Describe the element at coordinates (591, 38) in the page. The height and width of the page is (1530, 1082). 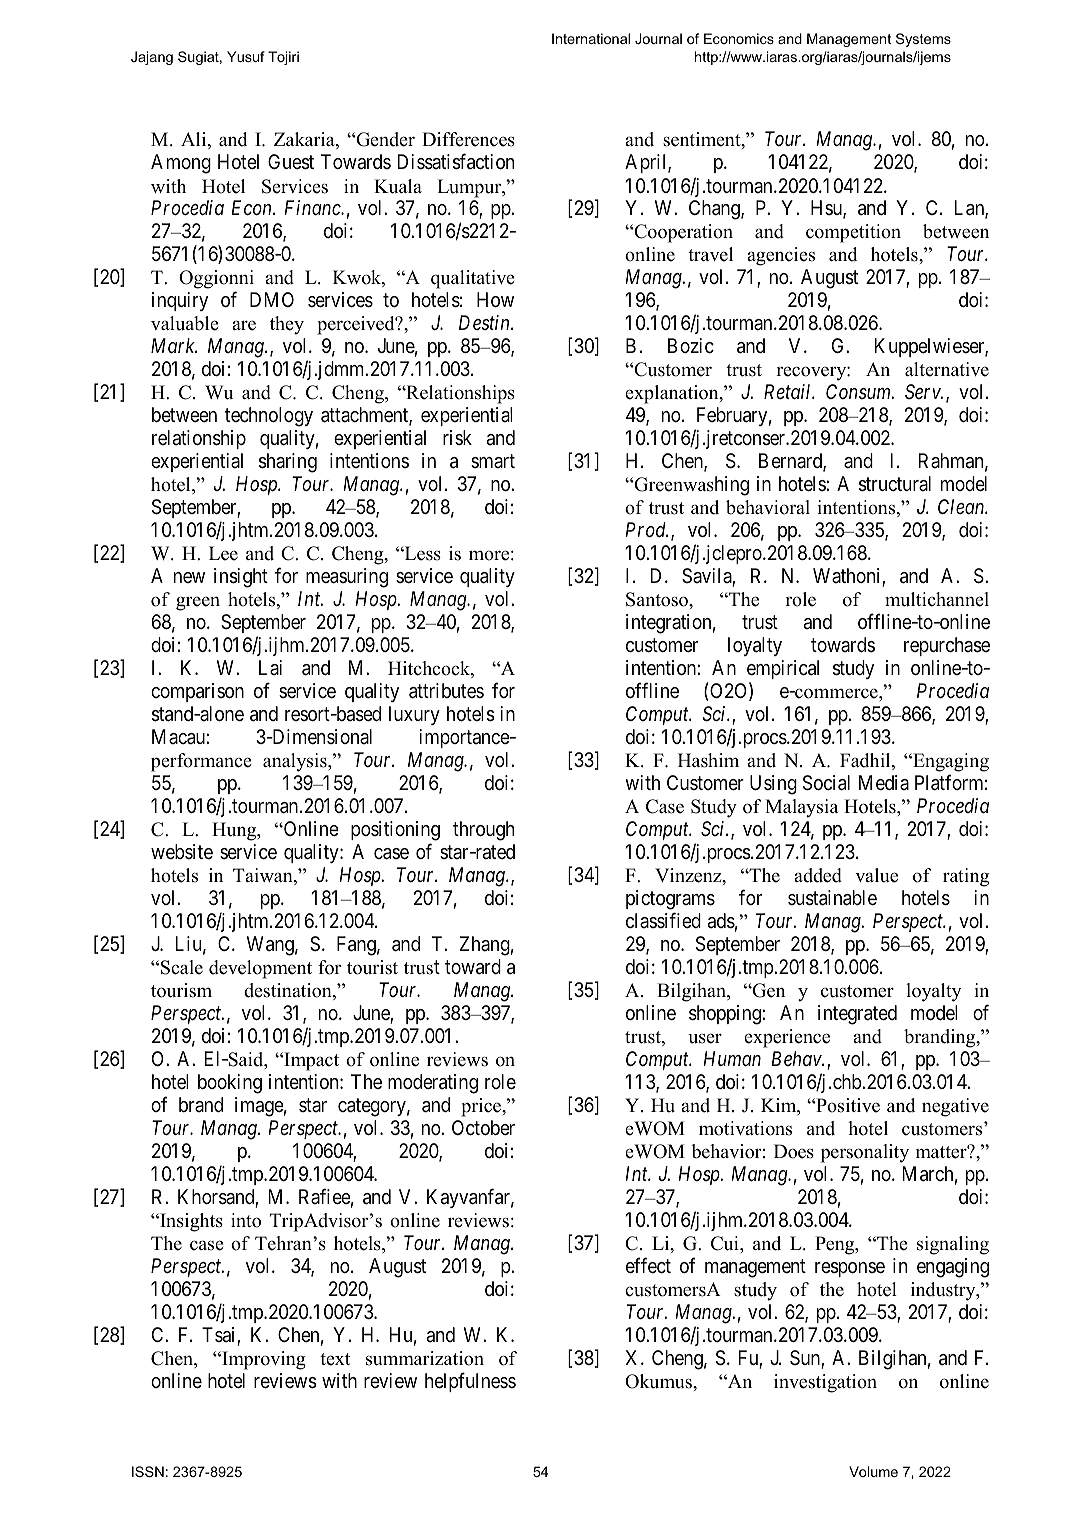
I see `International` at that location.
